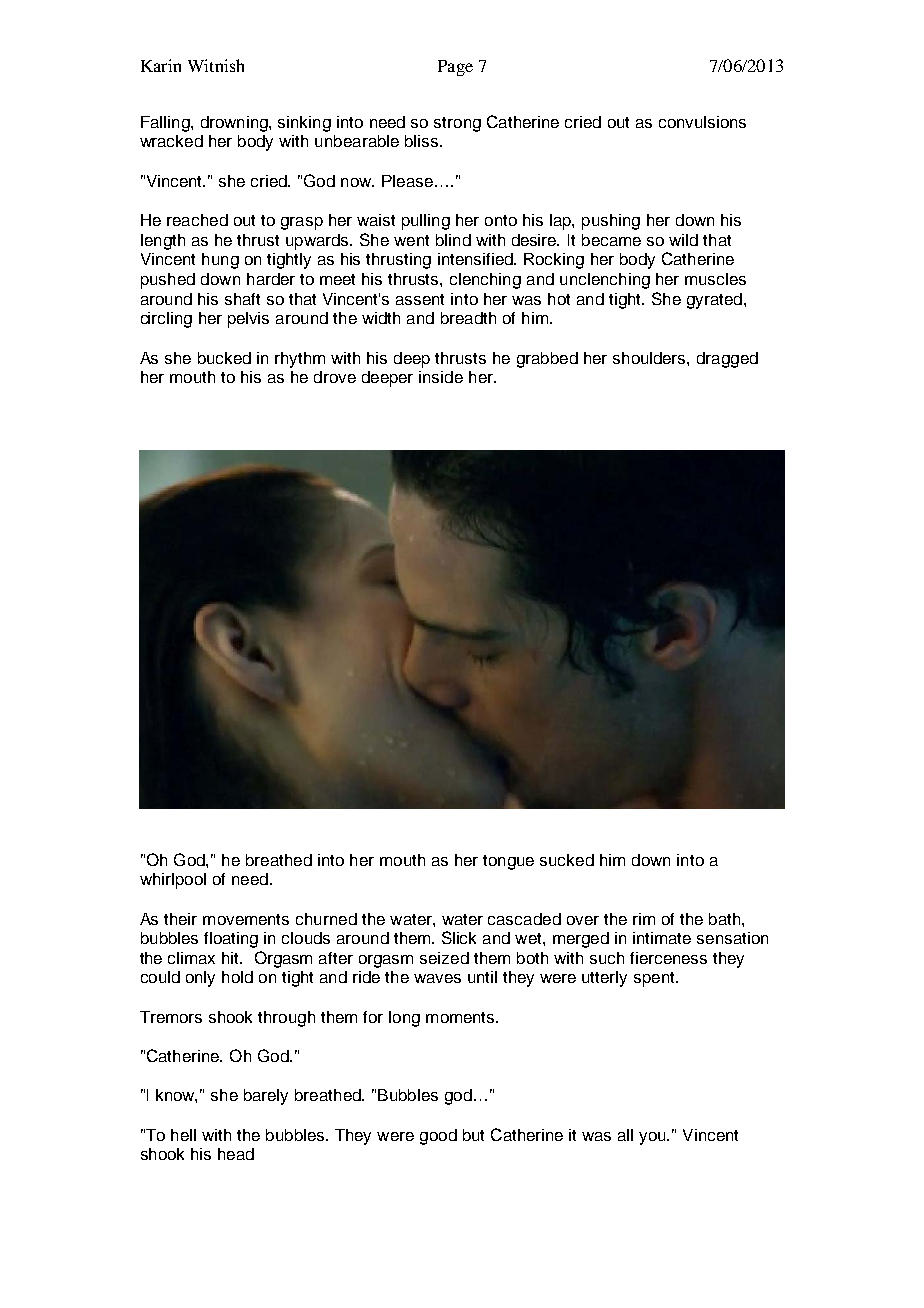 The height and width of the document is (1308, 924). What do you see at coordinates (236, 1154) in the document?
I see `head` at bounding box center [236, 1154].
